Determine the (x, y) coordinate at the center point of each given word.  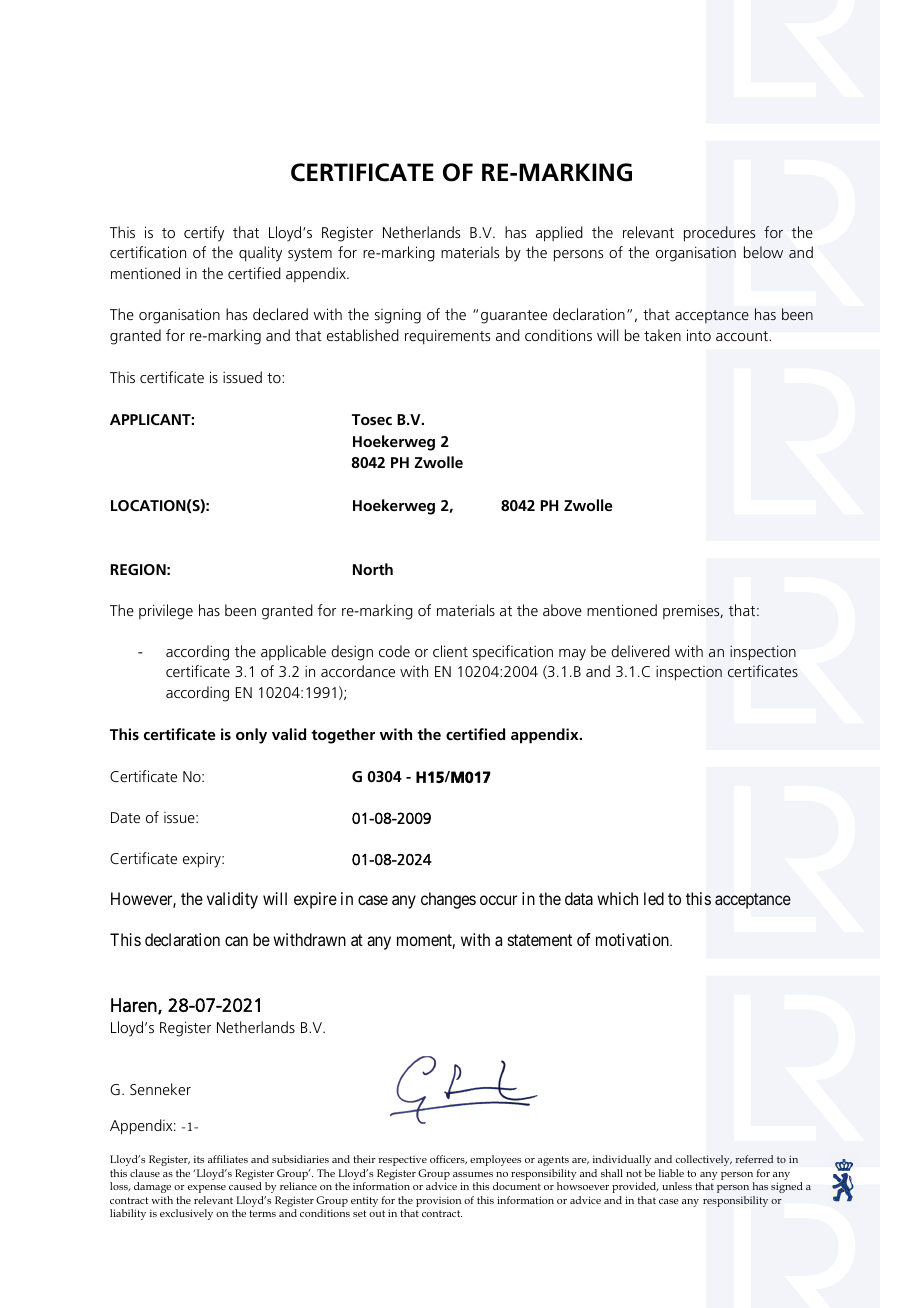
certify (204, 234)
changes (448, 900)
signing (398, 316)
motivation (634, 939)
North (373, 569)
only (251, 736)
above (562, 610)
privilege (166, 612)
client (450, 651)
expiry (203, 860)
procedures (719, 234)
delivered (640, 651)
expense (207, 1189)
